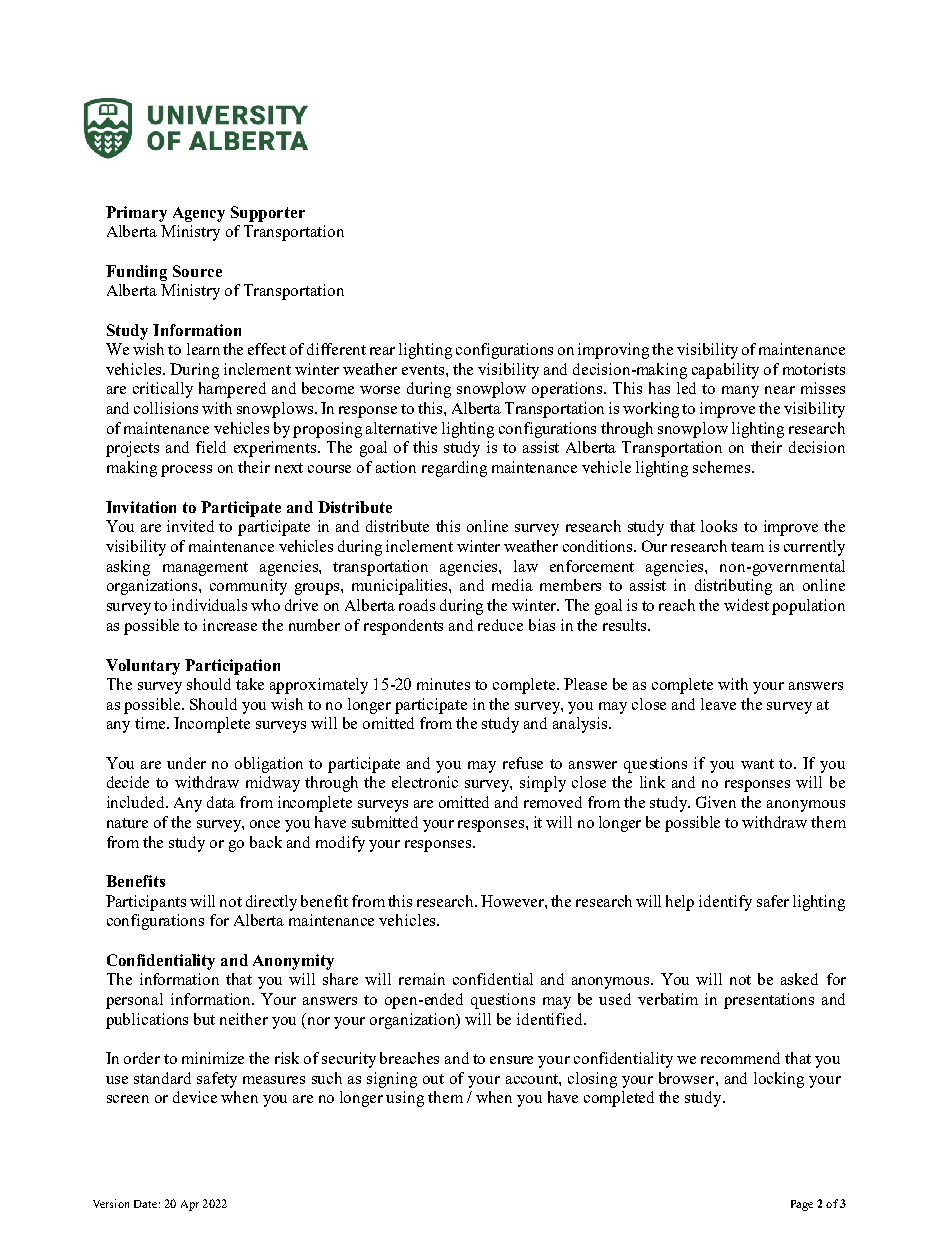  Describe the element at coordinates (405, 1099) in the page. I see `using` at that location.
